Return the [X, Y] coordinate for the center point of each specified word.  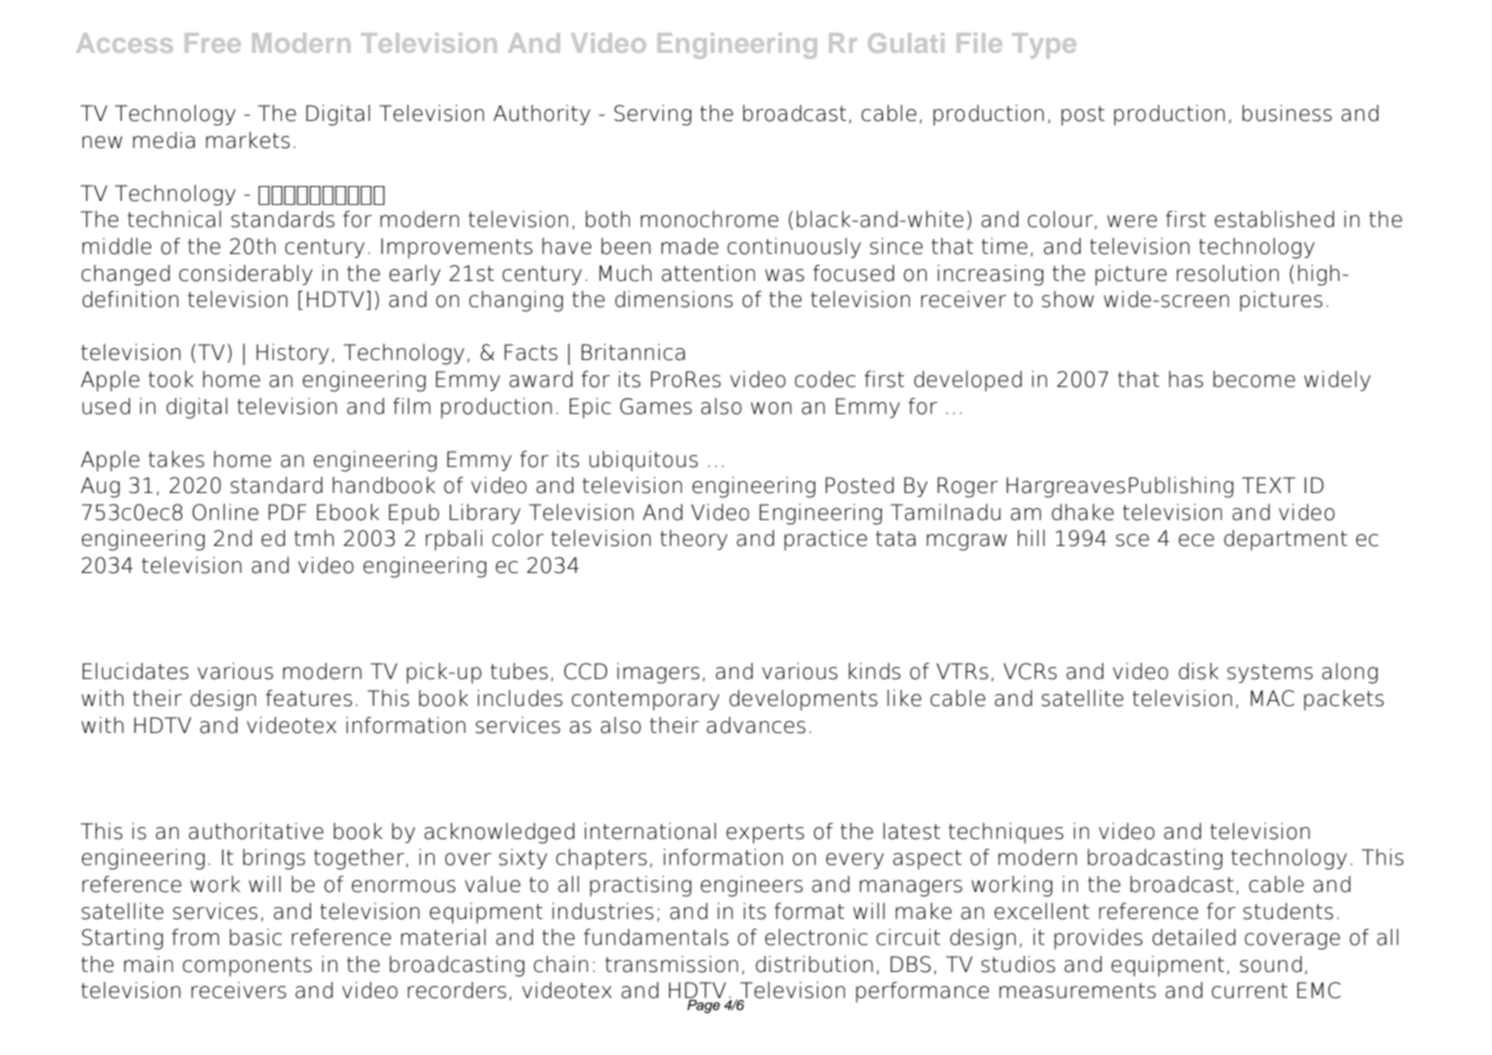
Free [213, 43]
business [1287, 113]
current [1250, 991]
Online [225, 512]
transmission [671, 964]
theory [694, 540]
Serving [653, 115]
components [247, 967]
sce [1132, 540]
